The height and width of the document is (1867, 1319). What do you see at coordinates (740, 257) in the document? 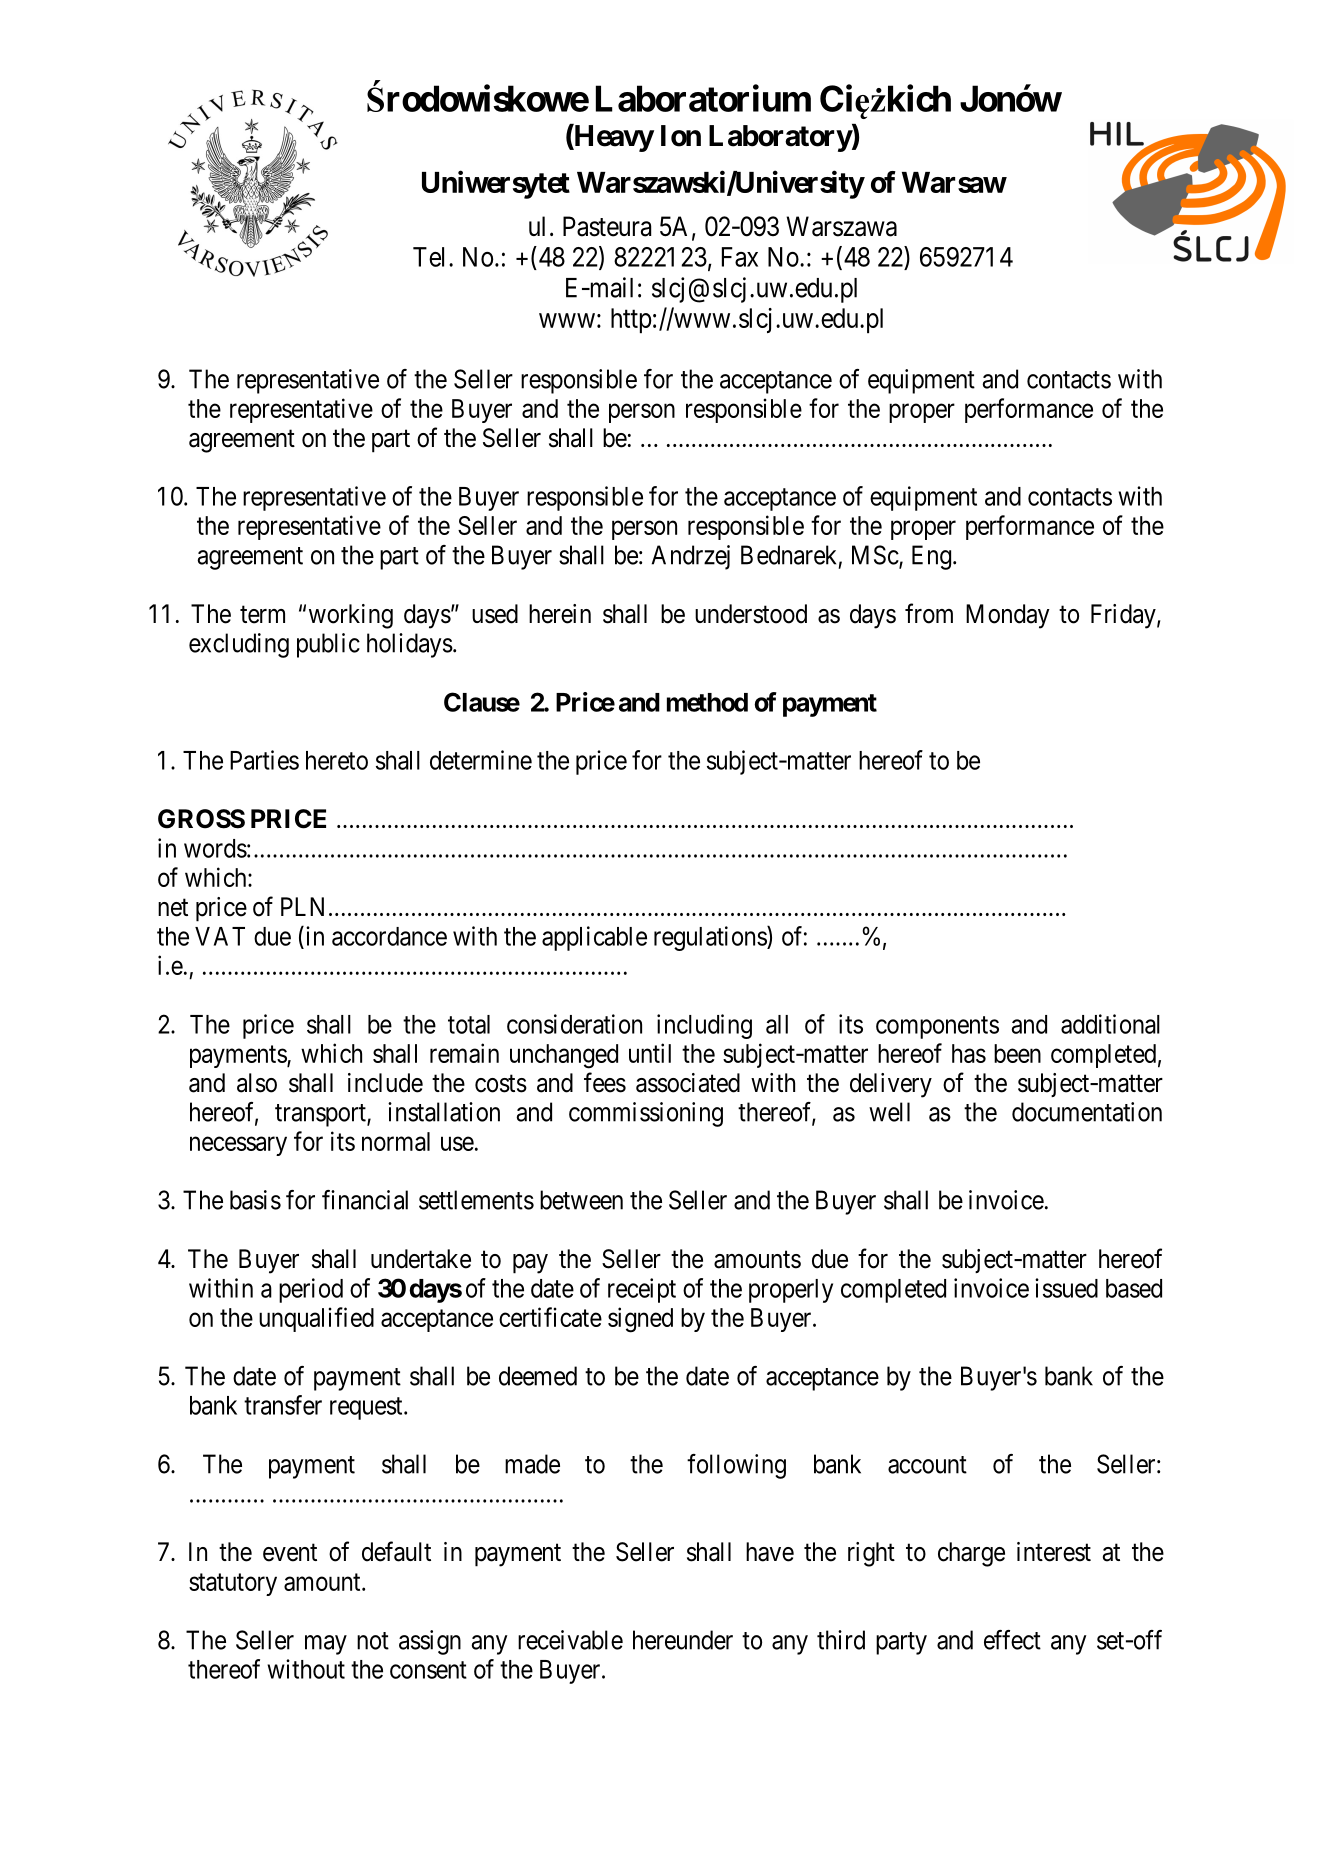
I see `Fax` at bounding box center [740, 257].
